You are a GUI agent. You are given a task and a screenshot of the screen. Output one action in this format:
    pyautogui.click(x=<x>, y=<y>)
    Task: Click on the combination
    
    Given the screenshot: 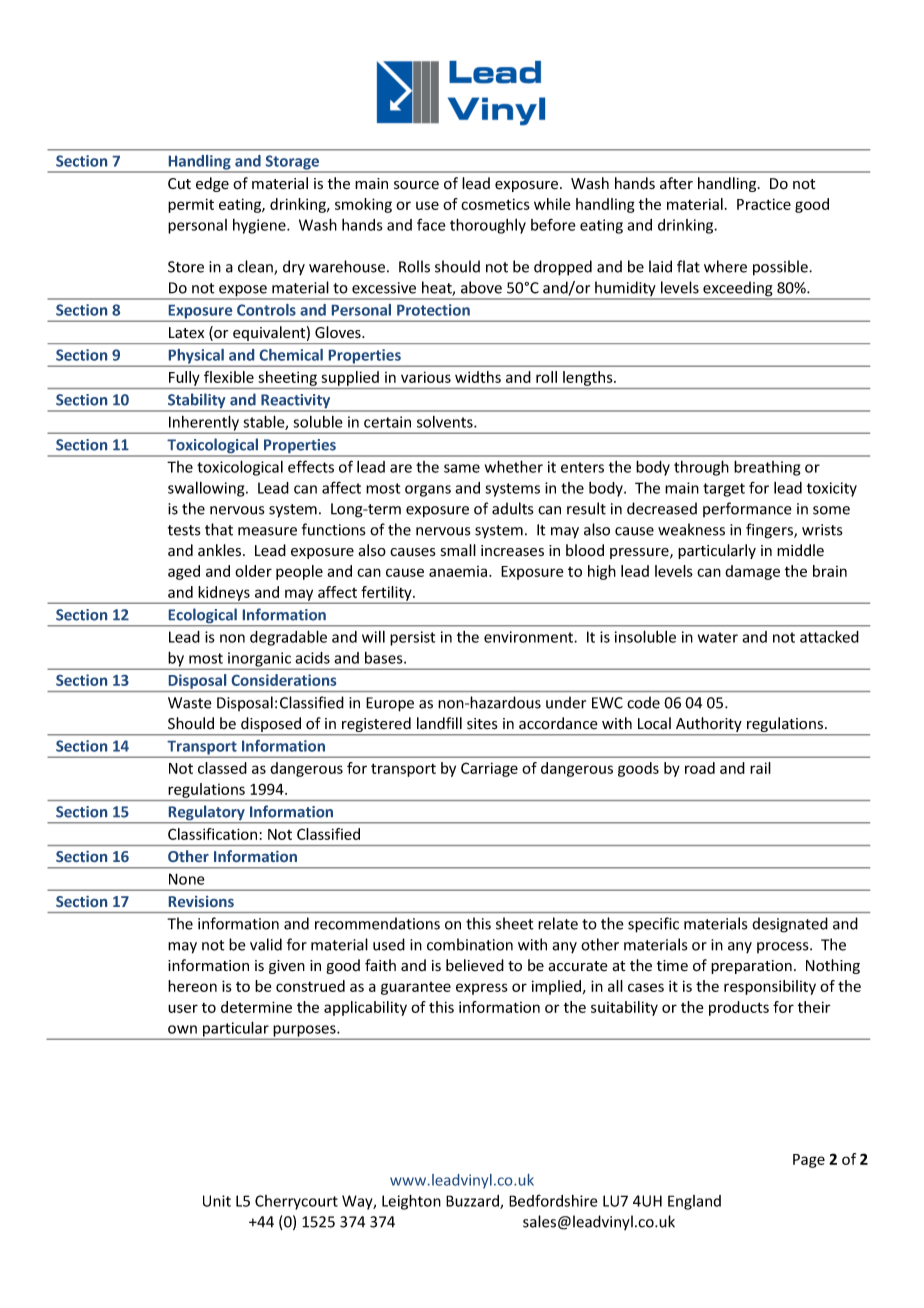 What is the action you would take?
    pyautogui.click(x=470, y=944)
